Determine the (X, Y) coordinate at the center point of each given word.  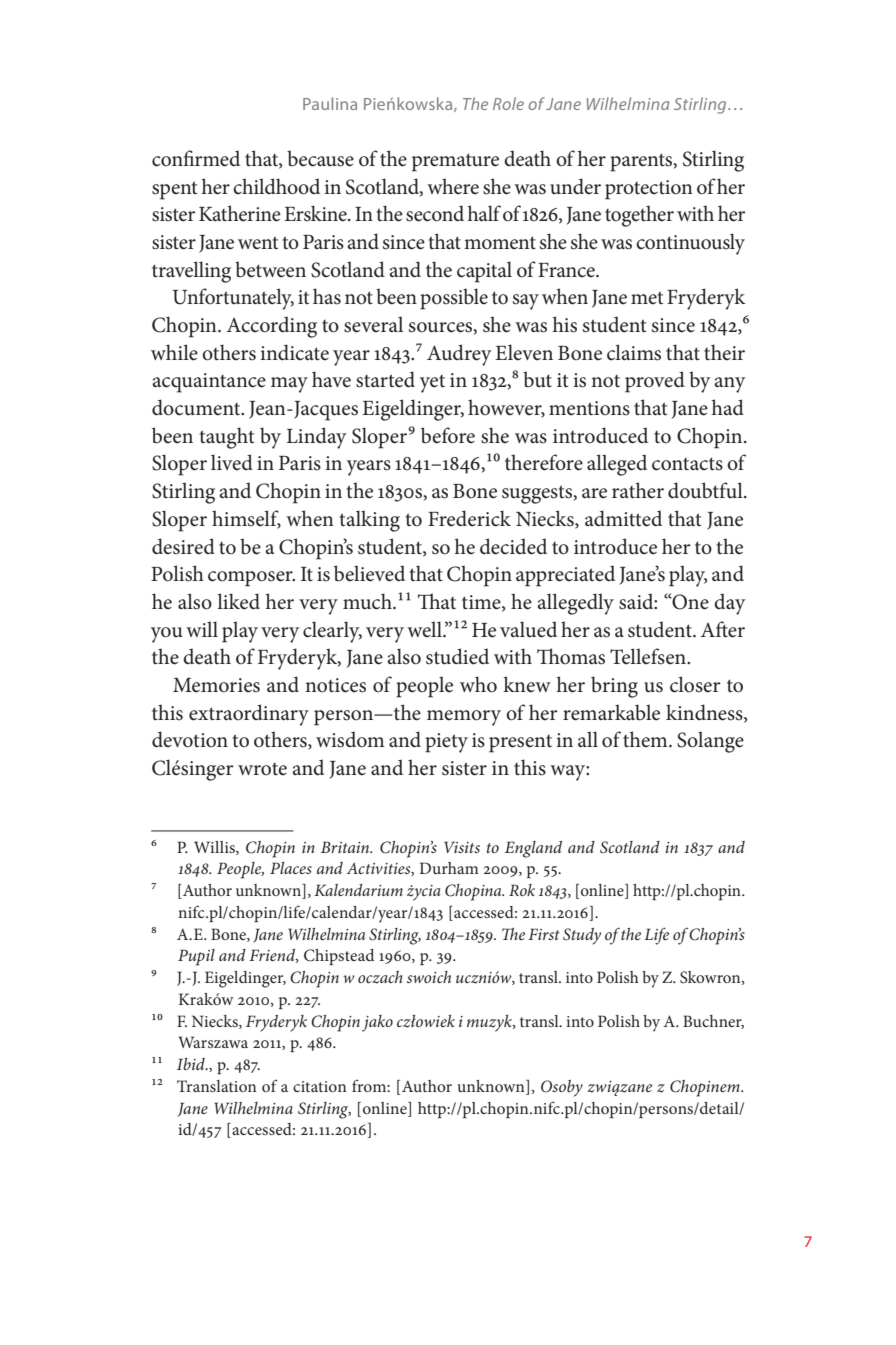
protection (649, 190)
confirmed (196, 158)
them (646, 739)
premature (455, 162)
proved (655, 382)
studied (457, 656)
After (723, 629)
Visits (462, 847)
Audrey (459, 355)
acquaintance (209, 383)
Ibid (192, 1064)
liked (238, 601)
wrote (262, 769)
